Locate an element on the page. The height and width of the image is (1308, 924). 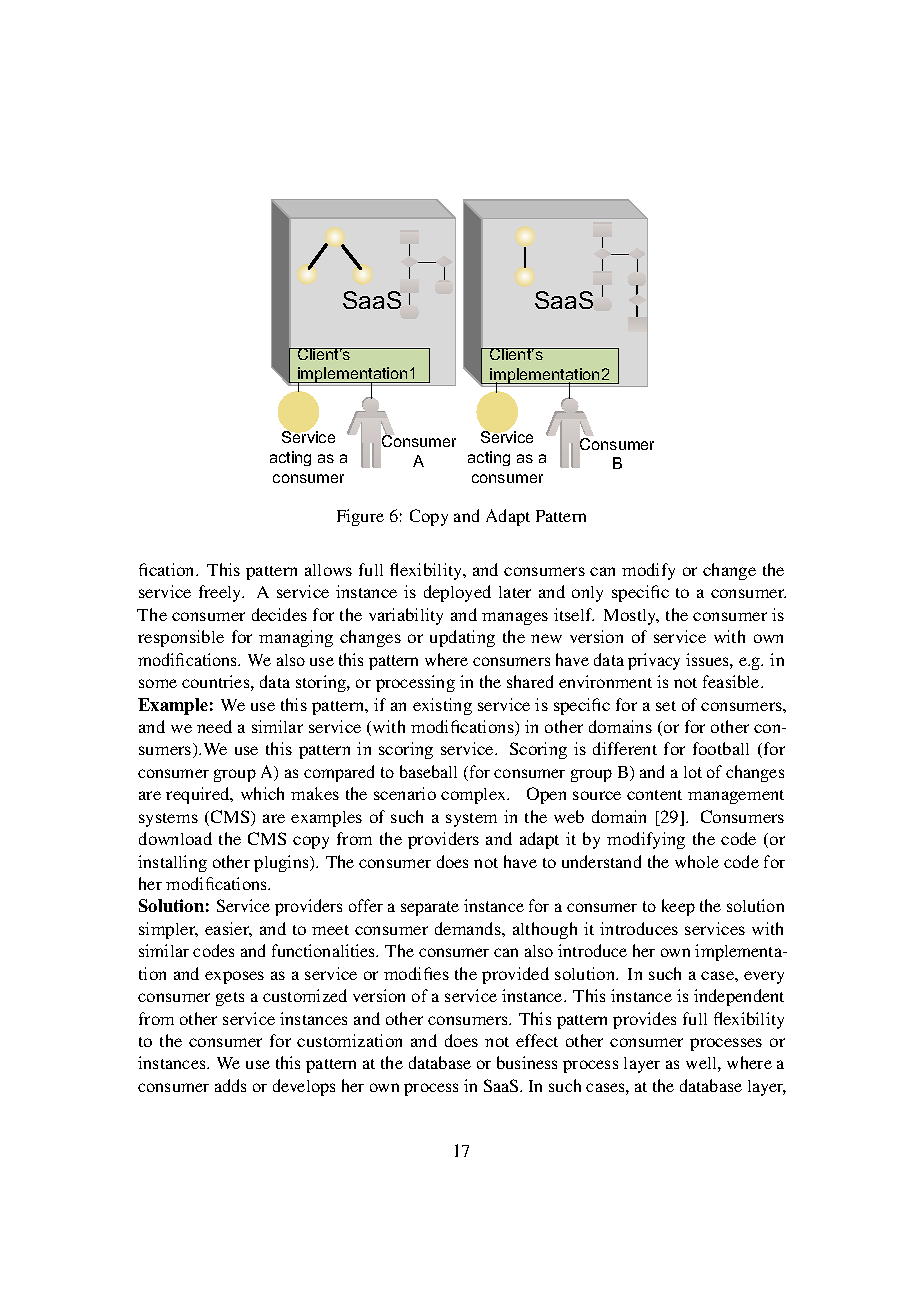
content is located at coordinates (654, 795).
